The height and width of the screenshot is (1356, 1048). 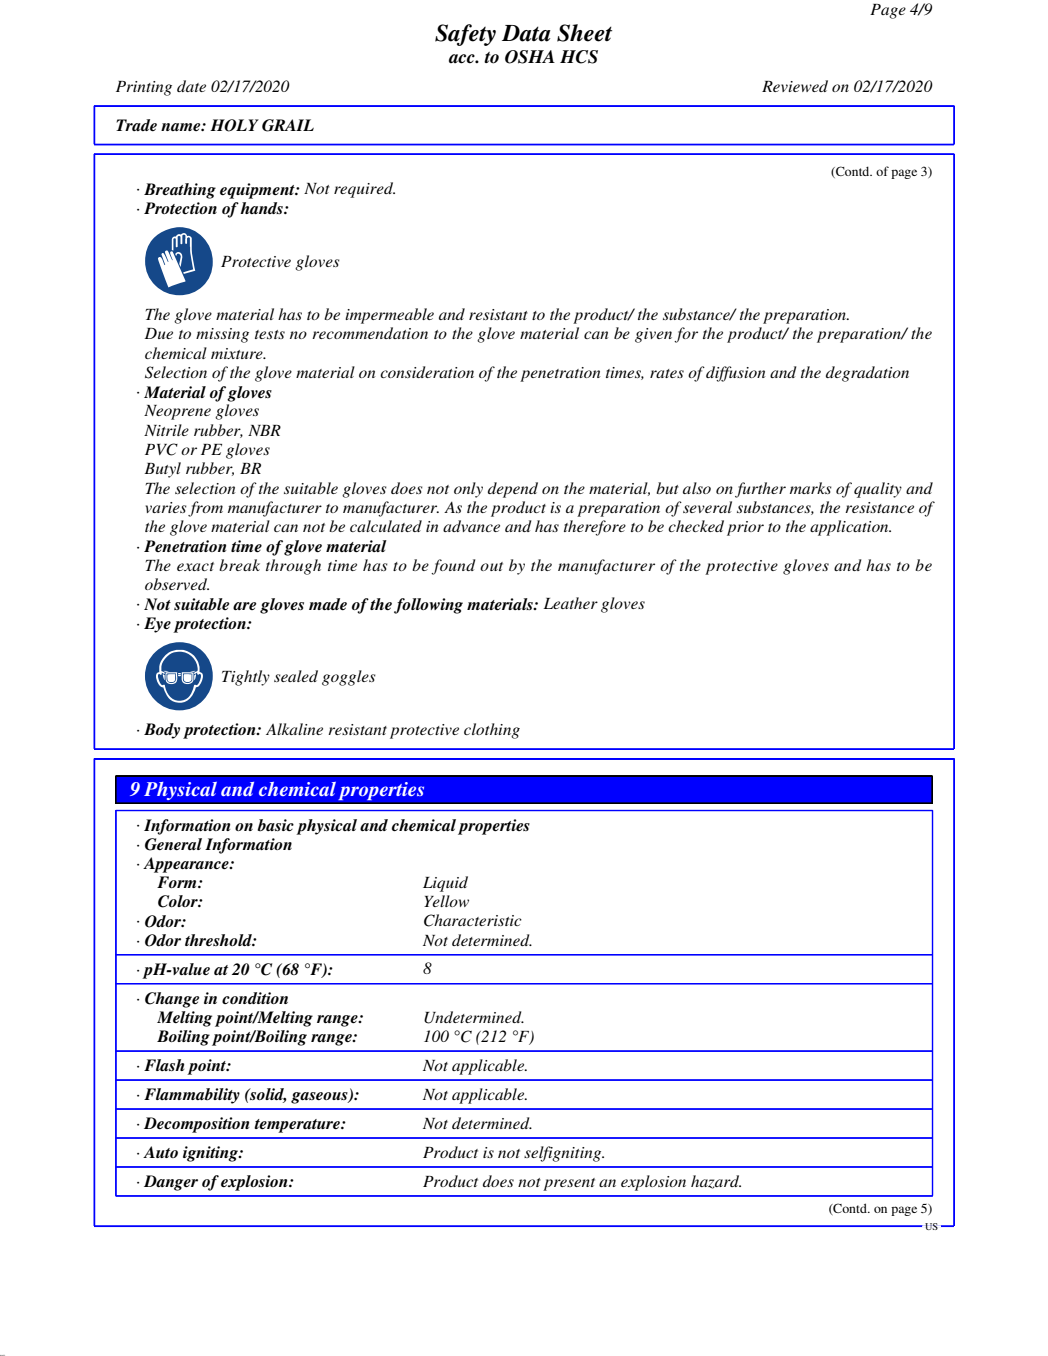 What do you see at coordinates (795, 86) in the screenshot?
I see `Reviewed` at bounding box center [795, 86].
